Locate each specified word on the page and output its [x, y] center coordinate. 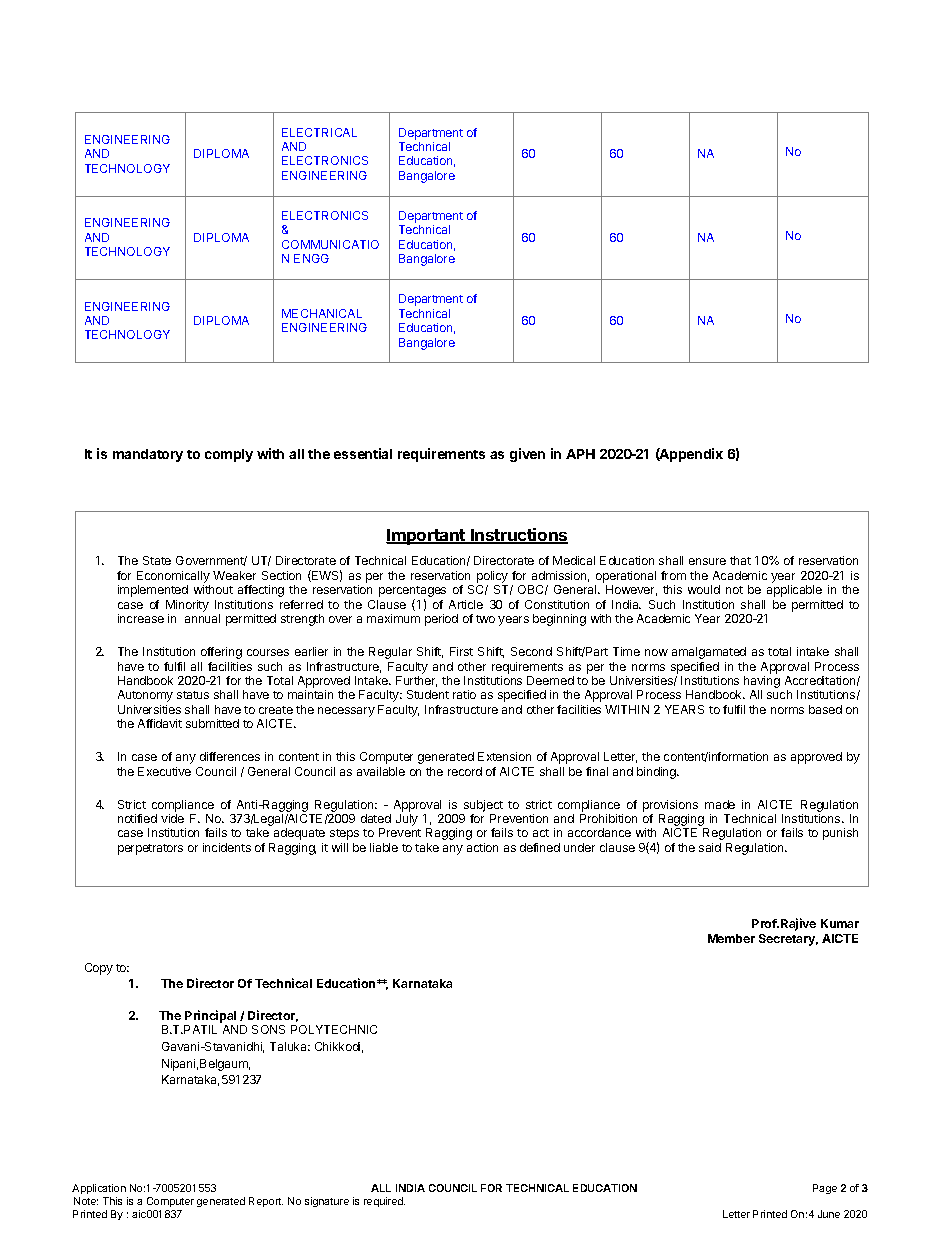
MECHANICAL [322, 313]
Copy [99, 969]
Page [825, 1189]
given [527, 455]
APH [580, 454]
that [740, 560]
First [461, 651]
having [762, 683]
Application [99, 1189]
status [193, 695]
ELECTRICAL [319, 132]
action [482, 847]
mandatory [148, 455]
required [384, 1202]
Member [731, 938]
